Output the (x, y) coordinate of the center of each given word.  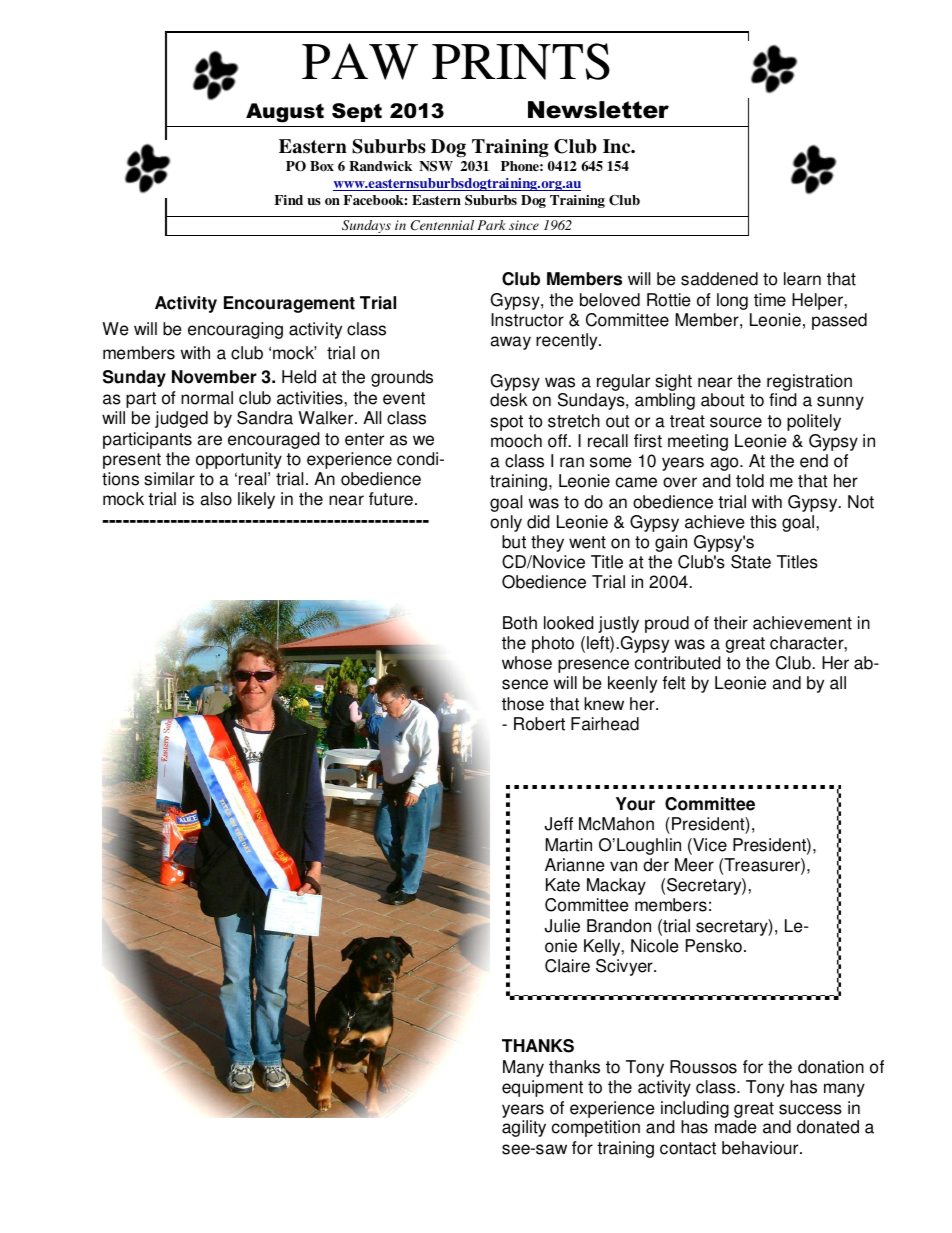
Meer (694, 865)
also (216, 499)
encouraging (235, 330)
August (285, 113)
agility (524, 1128)
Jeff (558, 824)
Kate (563, 885)
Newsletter (598, 110)
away (510, 343)
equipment (542, 1088)
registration (809, 382)
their (731, 623)
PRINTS (521, 61)
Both (520, 623)
